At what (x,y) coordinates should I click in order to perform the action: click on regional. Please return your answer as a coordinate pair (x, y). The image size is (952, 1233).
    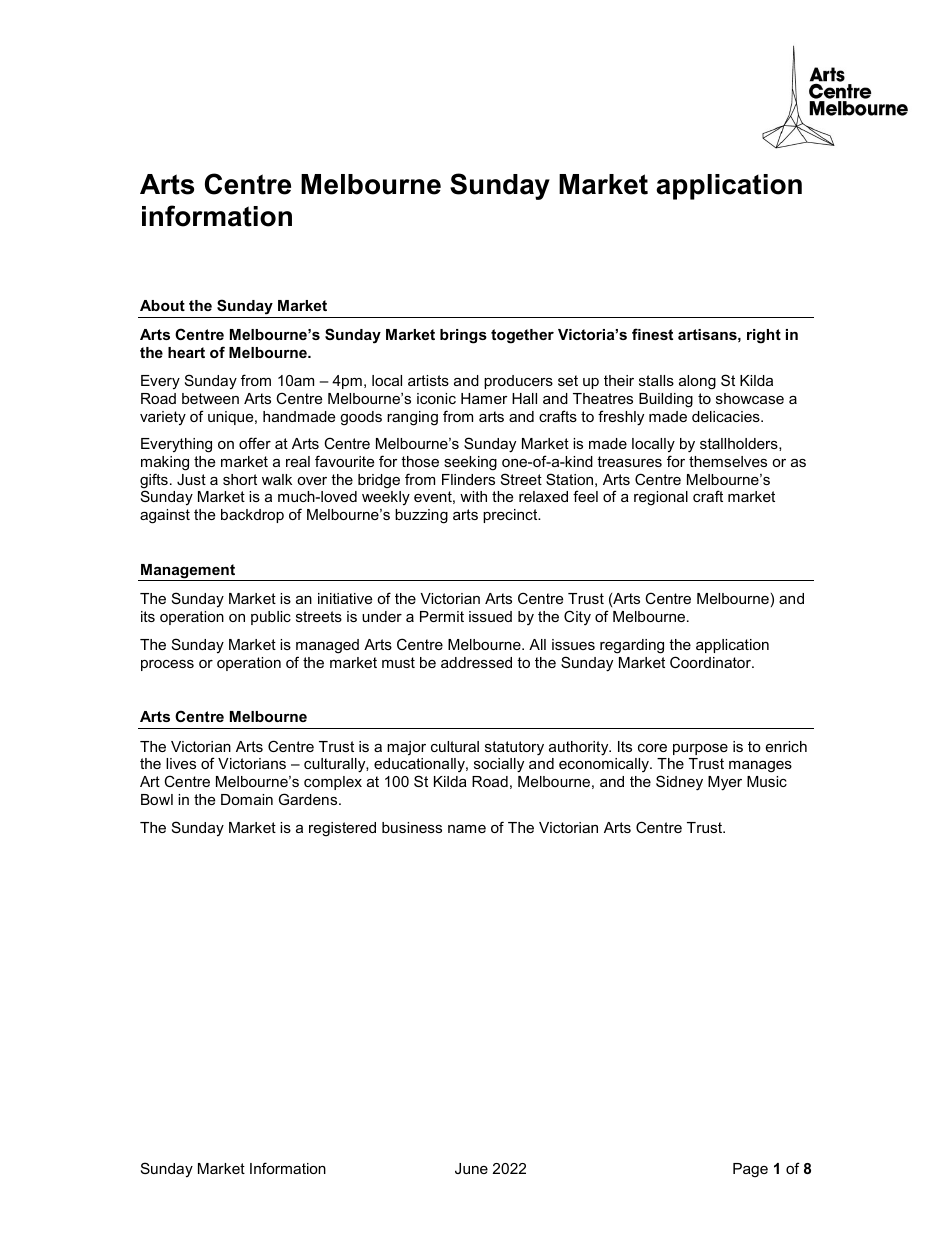
    Looking at the image, I should click on (661, 498).
